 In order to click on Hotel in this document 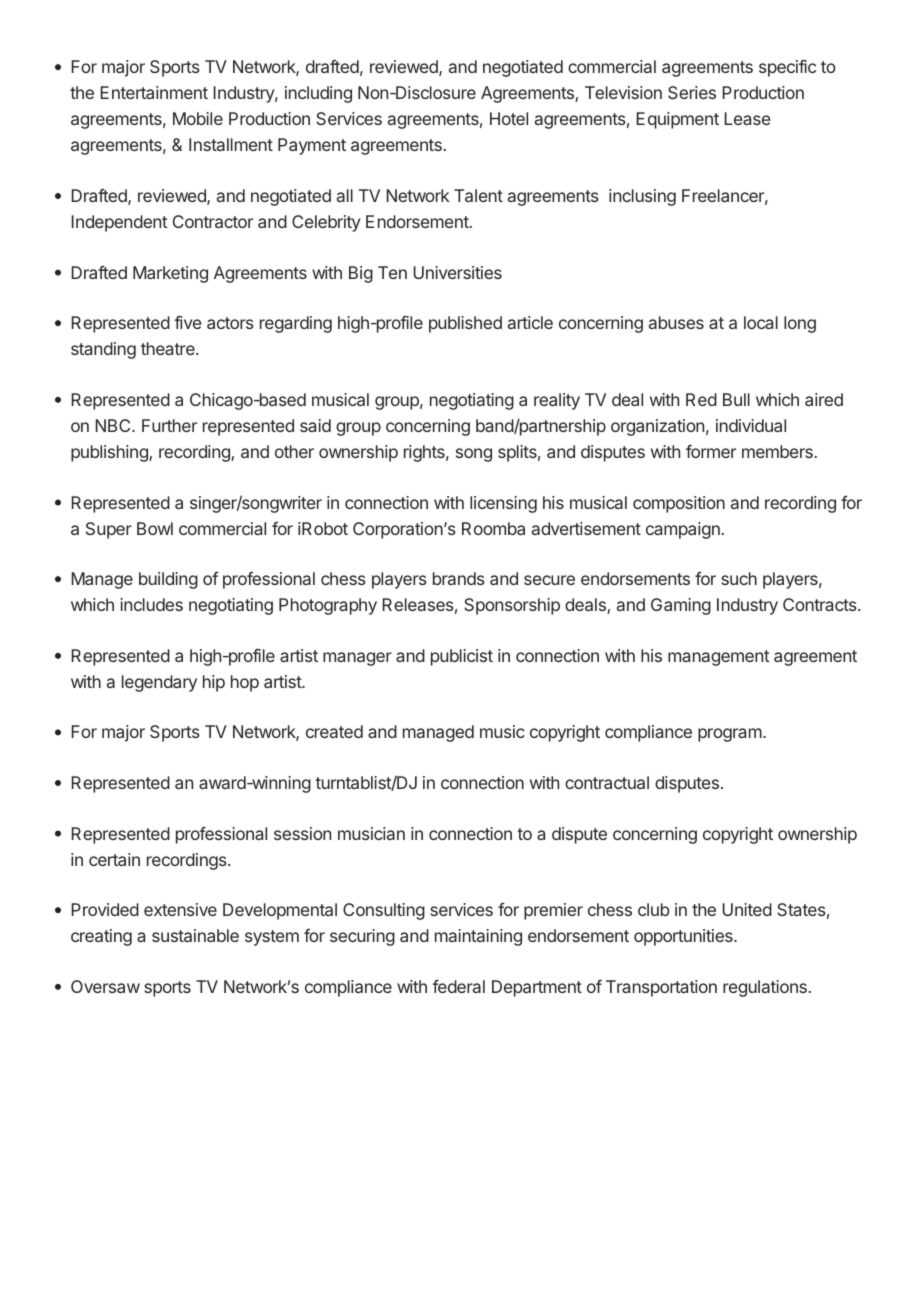, I will do `click(509, 118)`.
